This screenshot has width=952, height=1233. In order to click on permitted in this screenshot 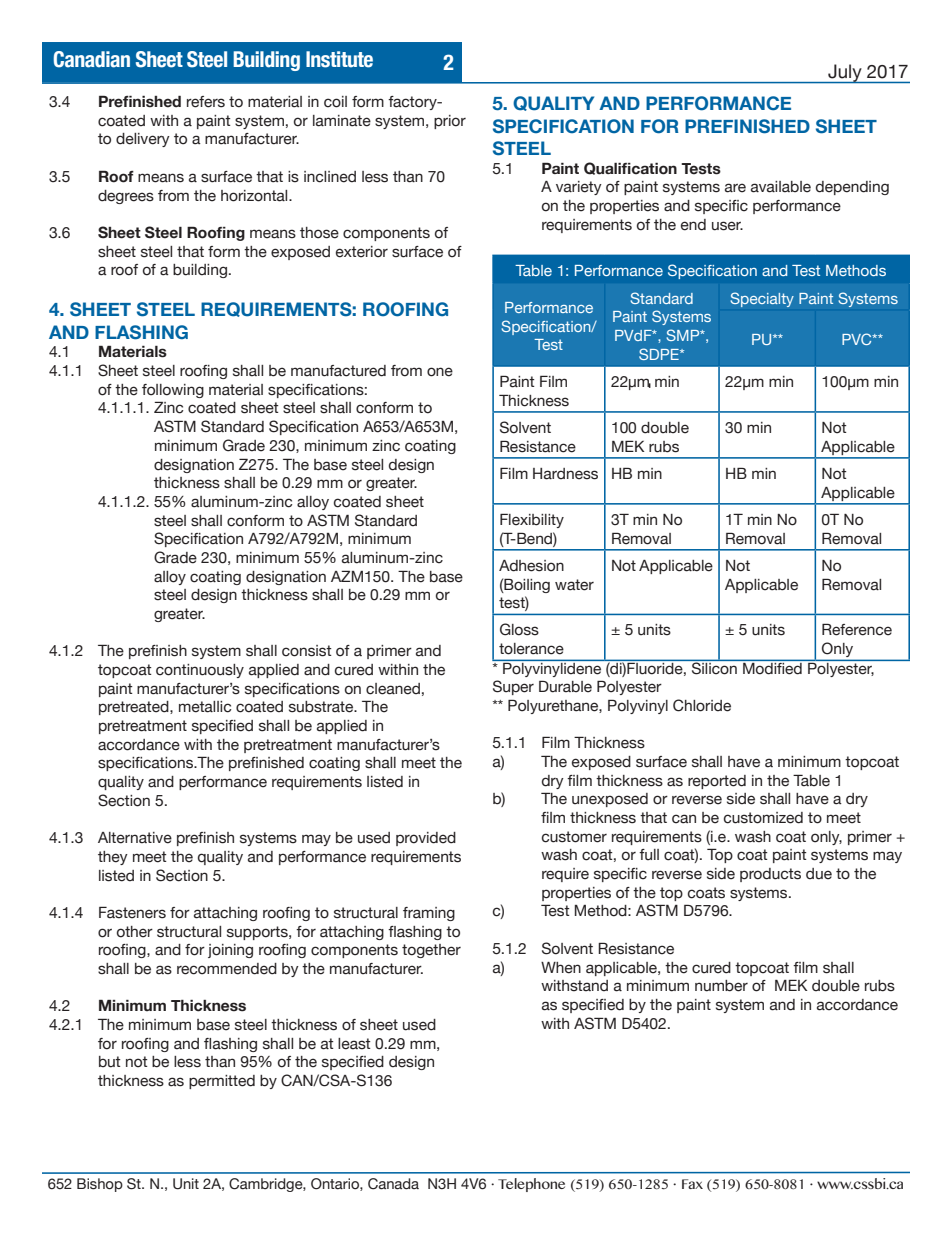, I will do `click(222, 1082)`.
